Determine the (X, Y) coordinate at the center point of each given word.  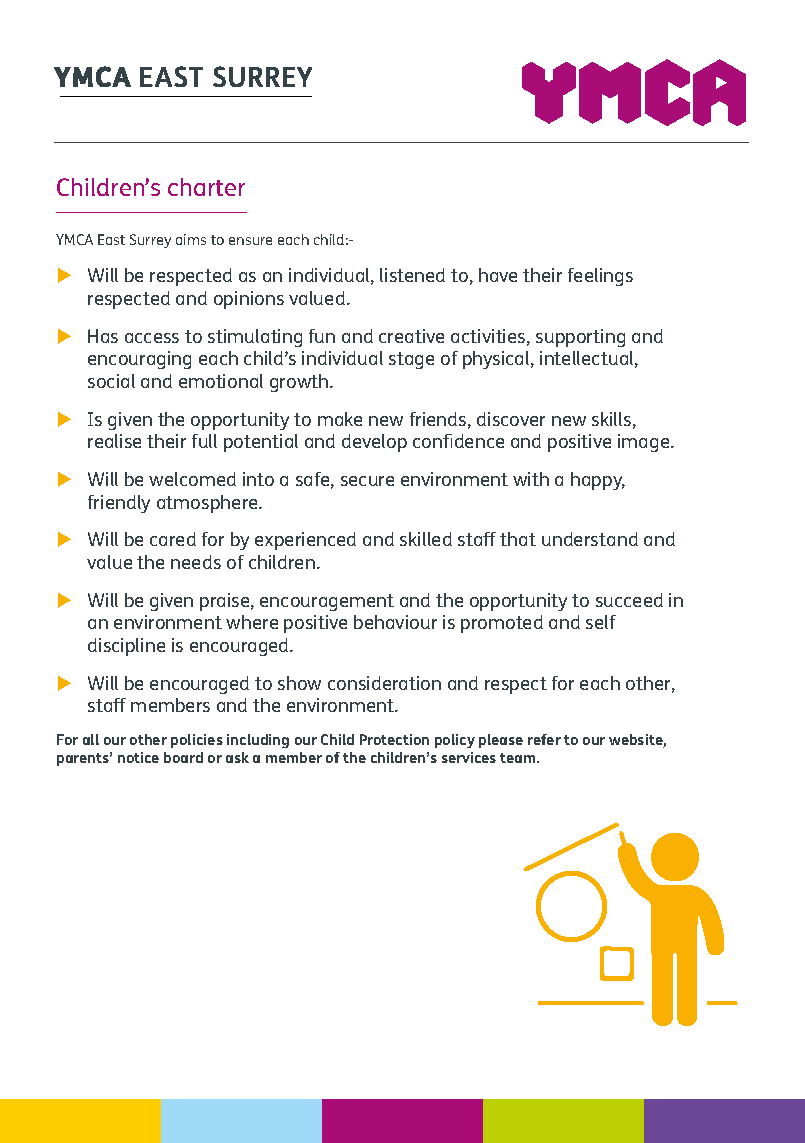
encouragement (327, 602)
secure (367, 481)
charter (206, 187)
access (152, 338)
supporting (580, 338)
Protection (394, 739)
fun (322, 336)
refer (544, 739)
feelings (600, 277)
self (601, 622)
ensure (250, 241)
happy (598, 481)
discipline (126, 647)
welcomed (192, 479)
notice (138, 757)
